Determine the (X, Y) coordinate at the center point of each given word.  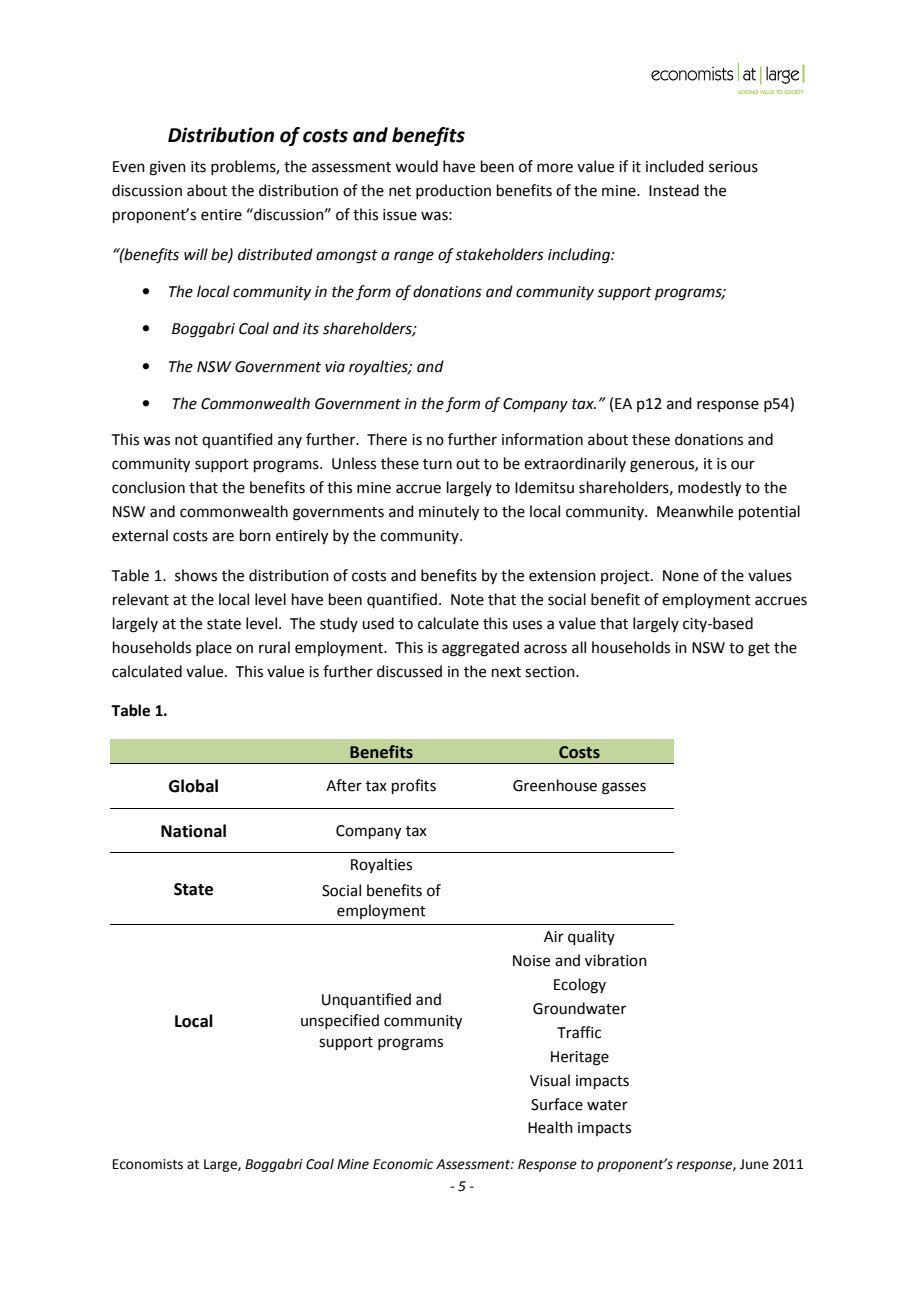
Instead (674, 190)
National (193, 831)
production (453, 191)
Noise (531, 961)
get (759, 650)
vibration (616, 960)
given (167, 168)
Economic (403, 1164)
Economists (148, 1164)
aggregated (480, 649)
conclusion (148, 487)
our (743, 465)
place (214, 648)
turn (437, 464)
